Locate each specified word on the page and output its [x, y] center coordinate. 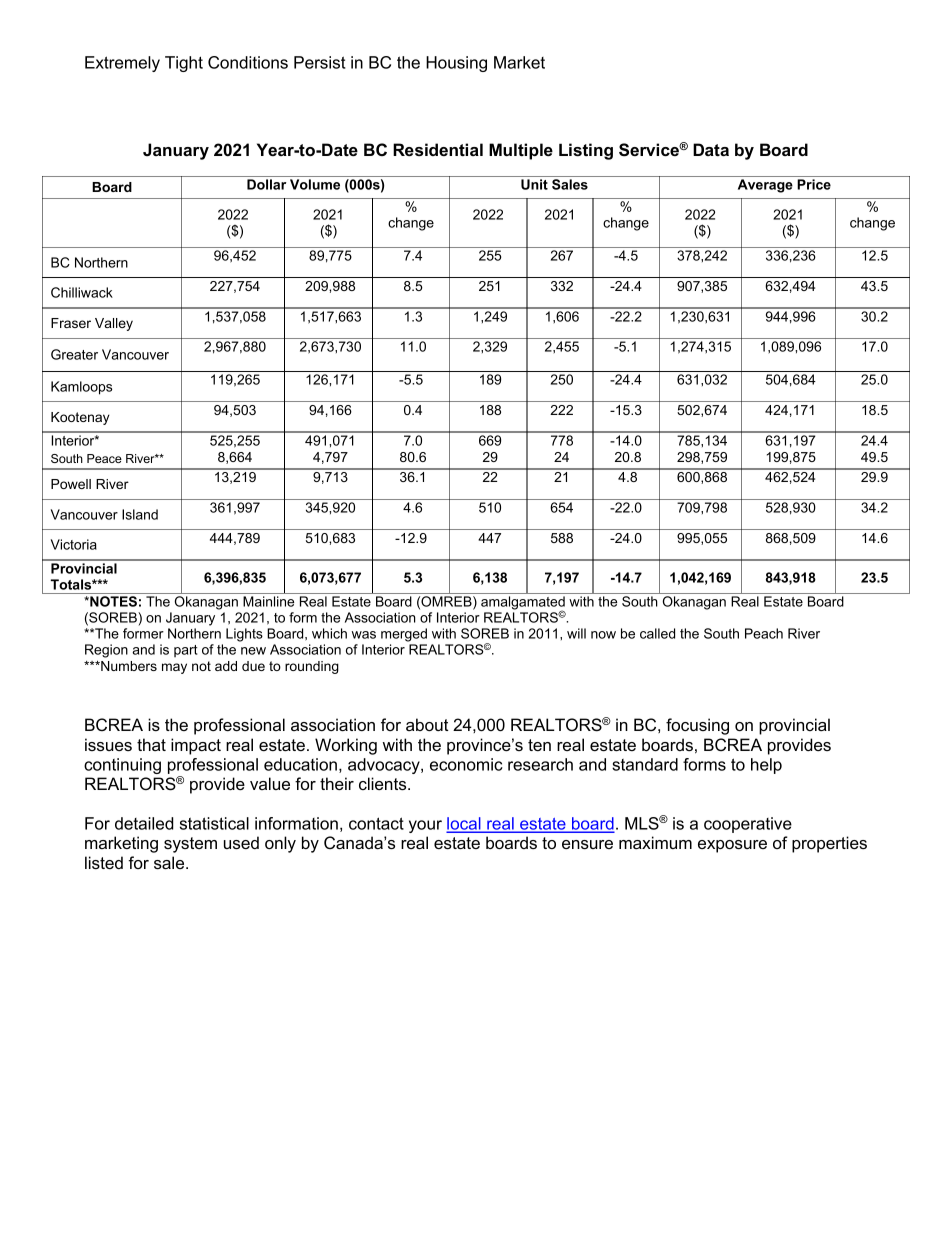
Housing [456, 64]
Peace [104, 458]
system [190, 845]
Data [711, 149]
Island [140, 514]
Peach [764, 633]
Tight [184, 64]
